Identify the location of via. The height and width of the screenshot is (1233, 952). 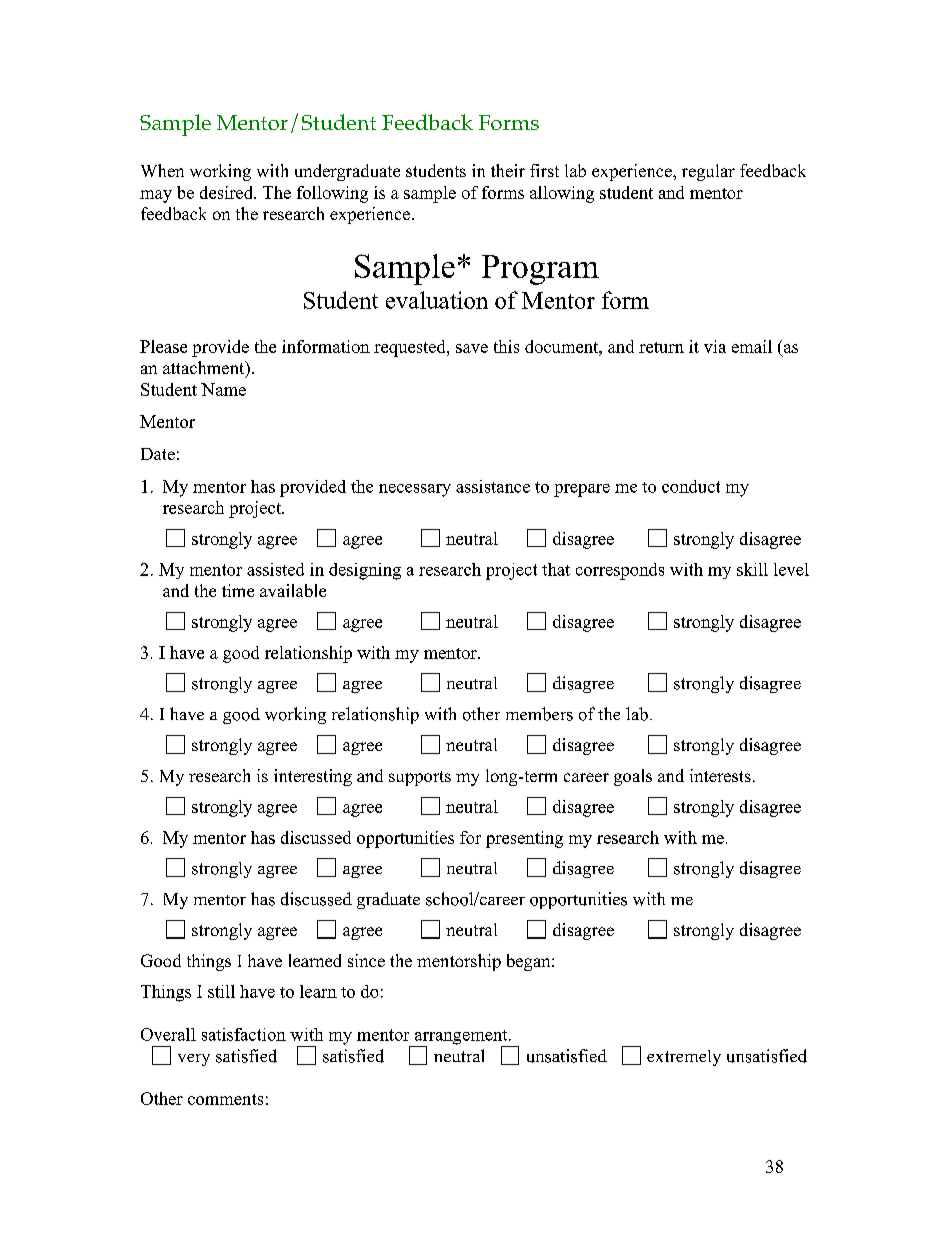
(715, 346).
